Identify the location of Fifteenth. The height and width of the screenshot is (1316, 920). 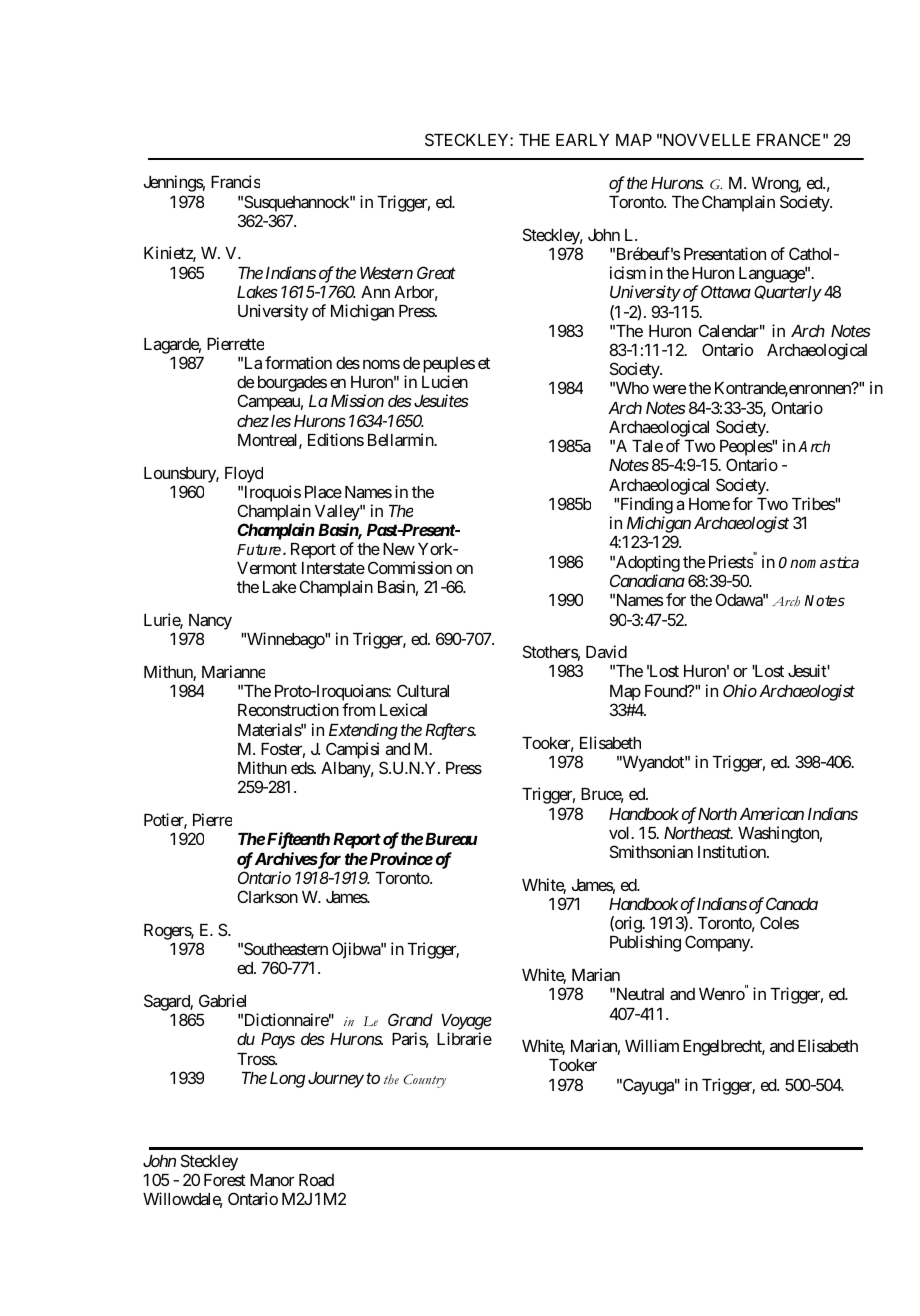
(298, 840).
